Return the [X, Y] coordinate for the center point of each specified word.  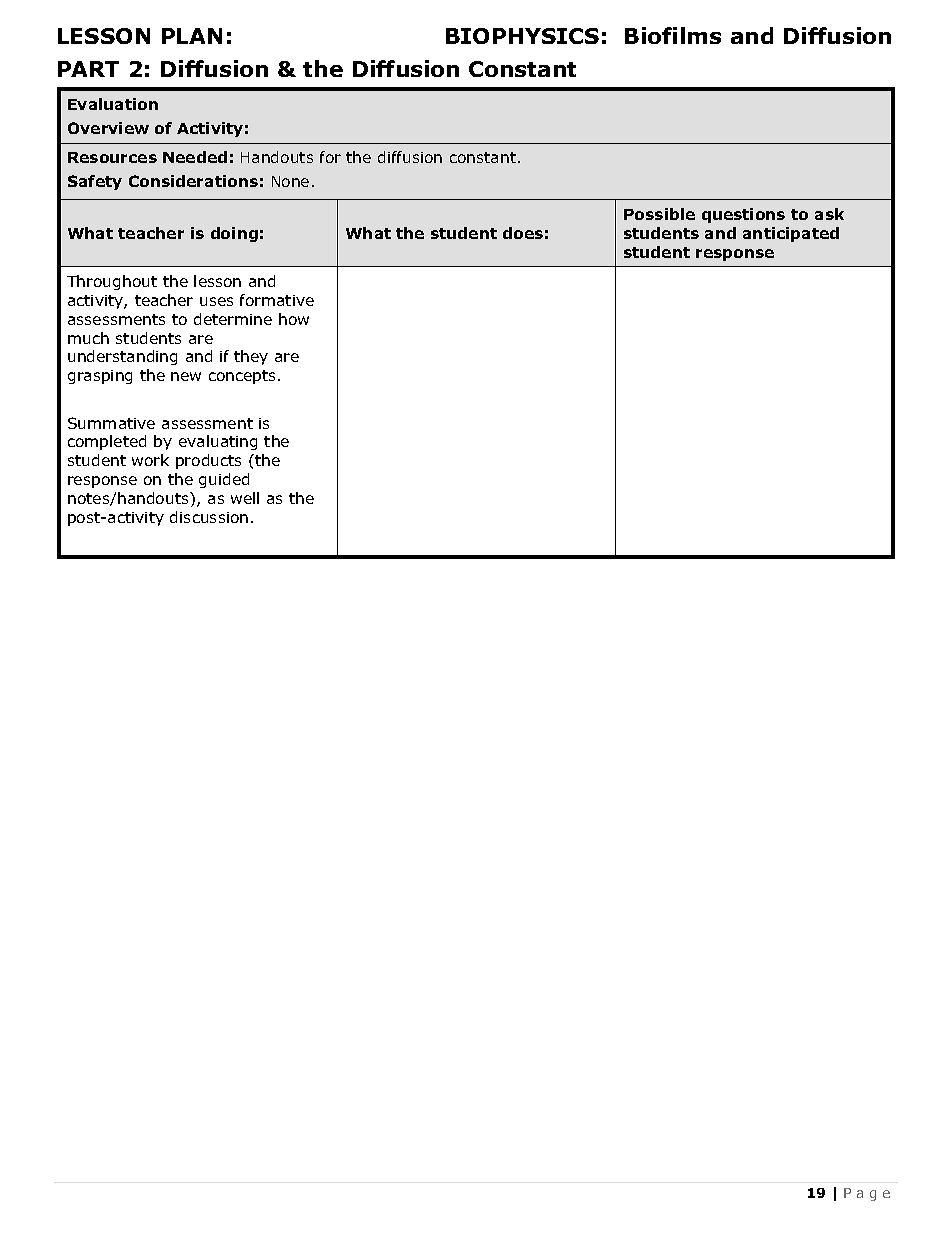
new [186, 376]
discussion [209, 517]
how [294, 319]
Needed [195, 157]
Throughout [112, 282]
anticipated [791, 234]
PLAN [192, 36]
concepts [244, 377]
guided [224, 480]
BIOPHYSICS [522, 36]
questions [743, 215]
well [245, 498]
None [290, 181]
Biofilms [673, 35]
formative [277, 300]
